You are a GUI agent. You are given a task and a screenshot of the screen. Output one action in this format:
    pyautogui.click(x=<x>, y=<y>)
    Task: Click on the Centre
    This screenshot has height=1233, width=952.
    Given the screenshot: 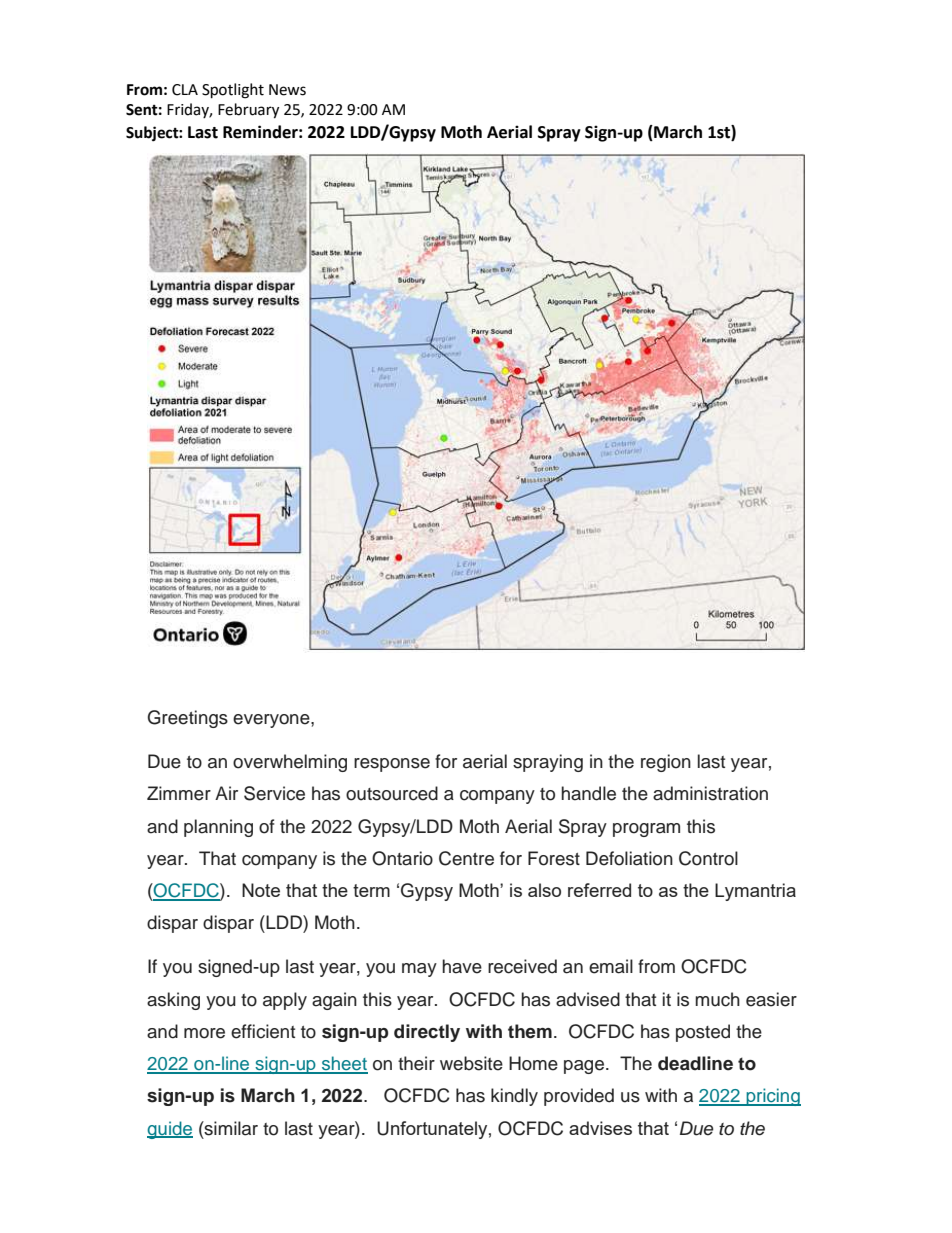 What is the action you would take?
    pyautogui.click(x=466, y=858)
